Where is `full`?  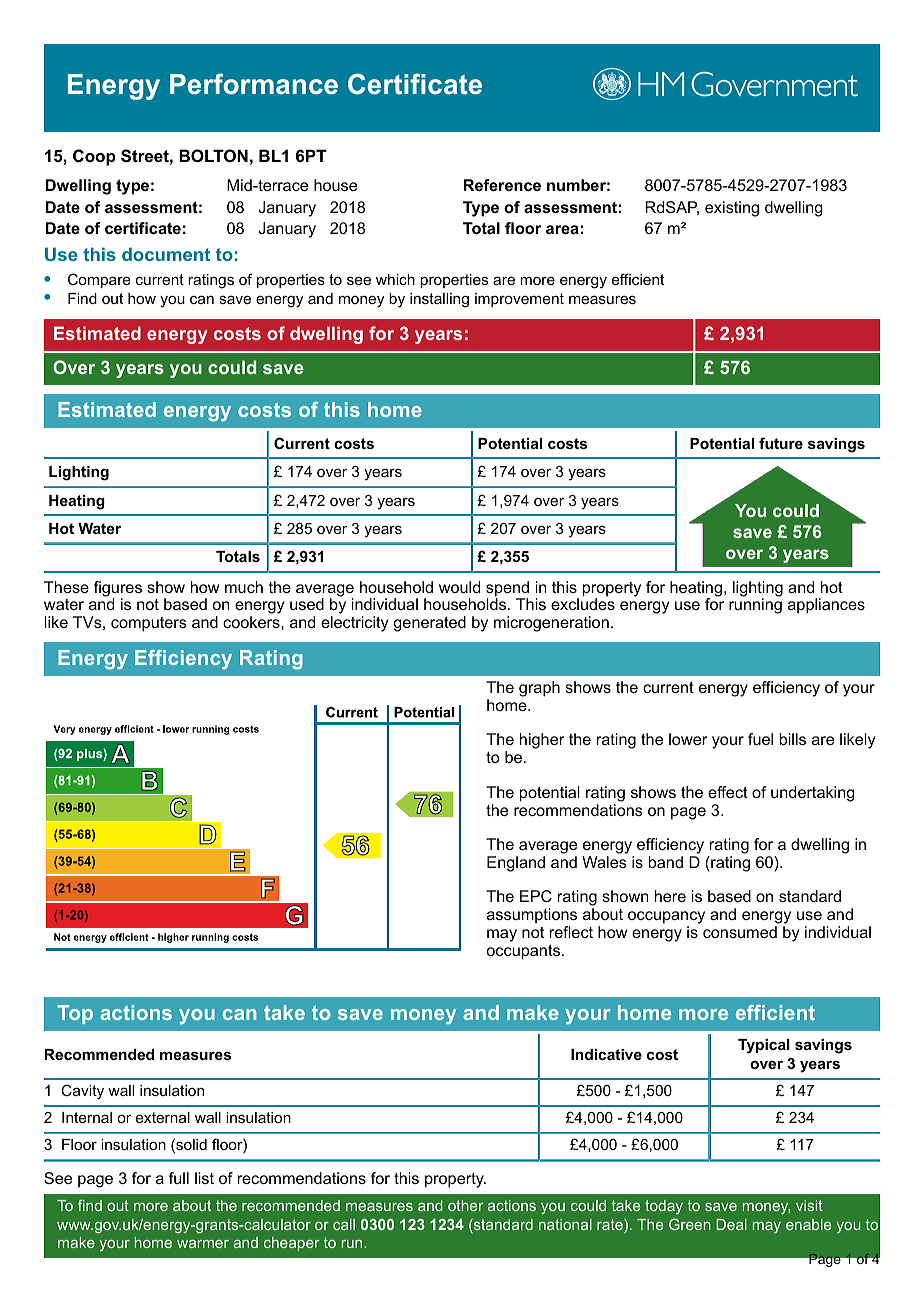
full is located at coordinates (179, 1178).
